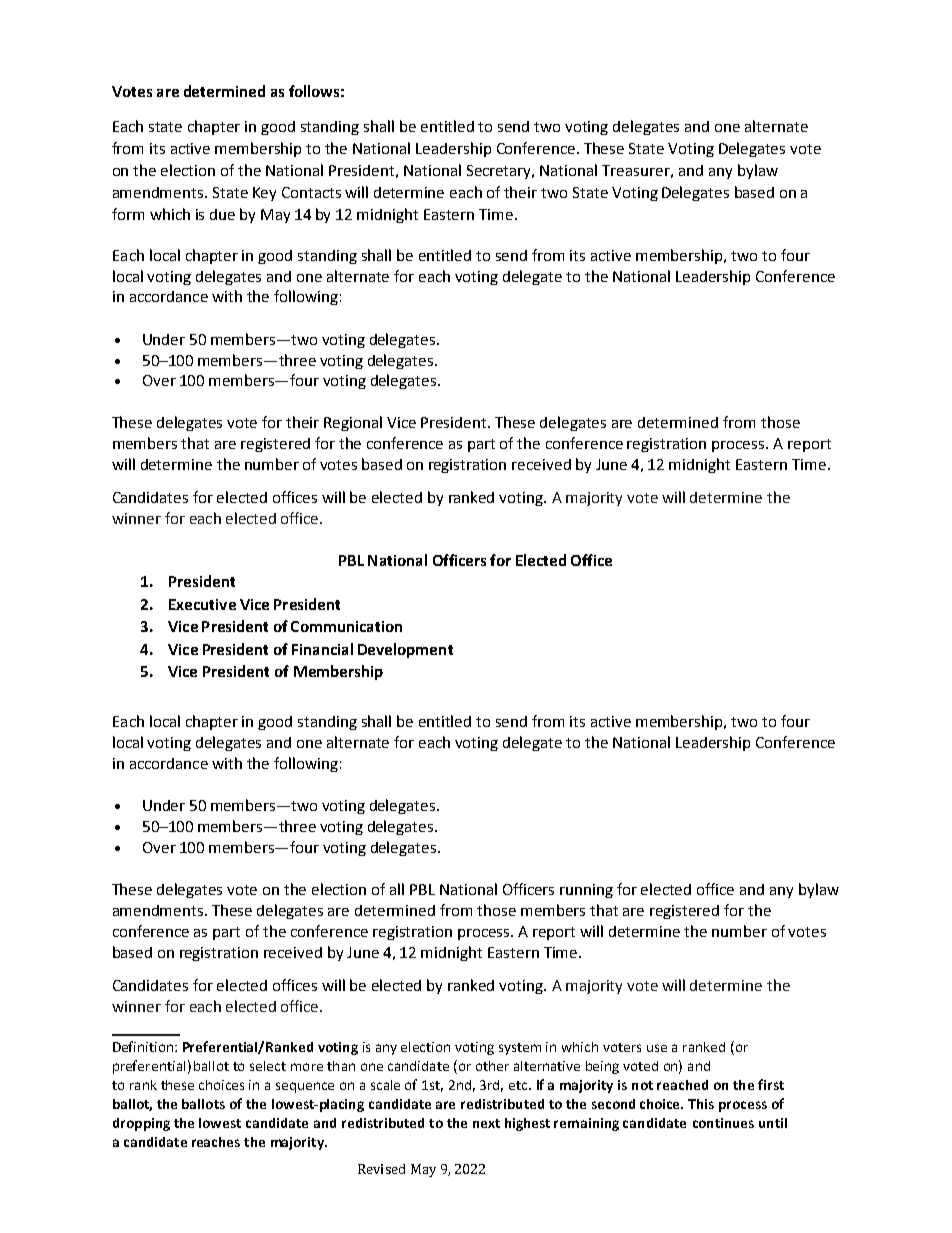 The image size is (952, 1233). Describe the element at coordinates (311, 192) in the screenshot. I see `Contacts` at that location.
